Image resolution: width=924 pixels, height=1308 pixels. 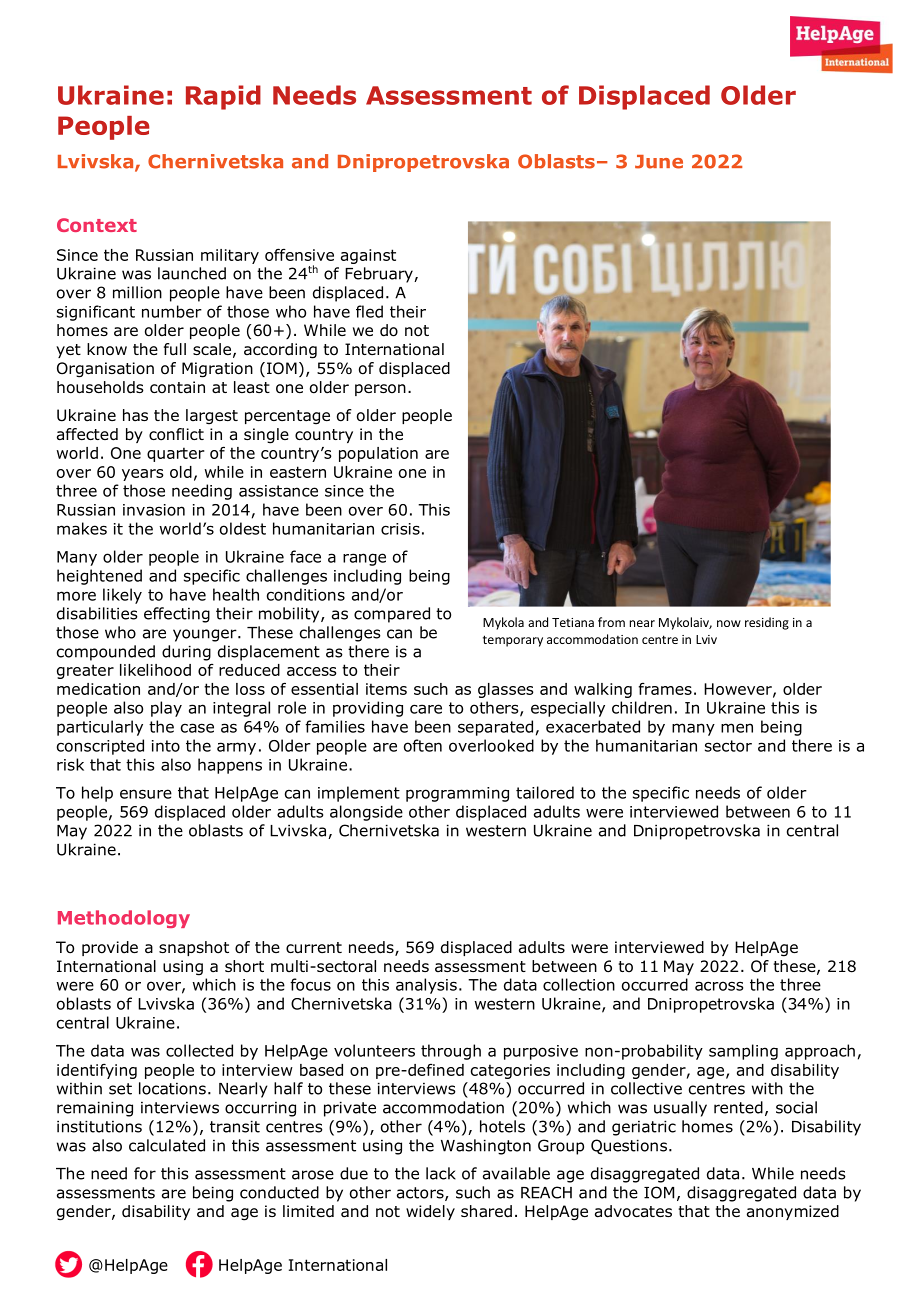 What do you see at coordinates (223, 97) in the screenshot?
I see `Rapid` at bounding box center [223, 97].
